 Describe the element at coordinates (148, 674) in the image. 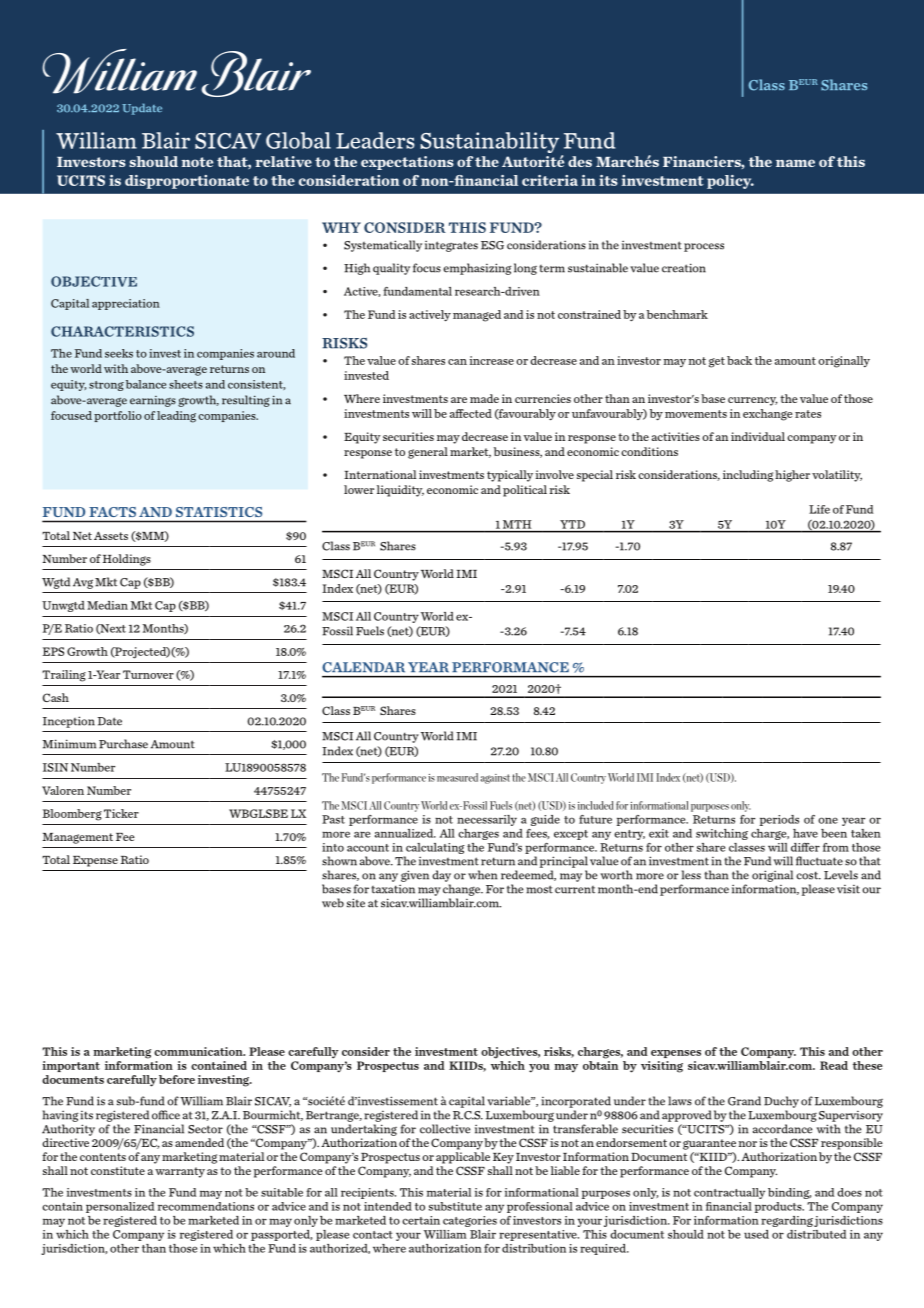

I see `Turnover` at that location.
